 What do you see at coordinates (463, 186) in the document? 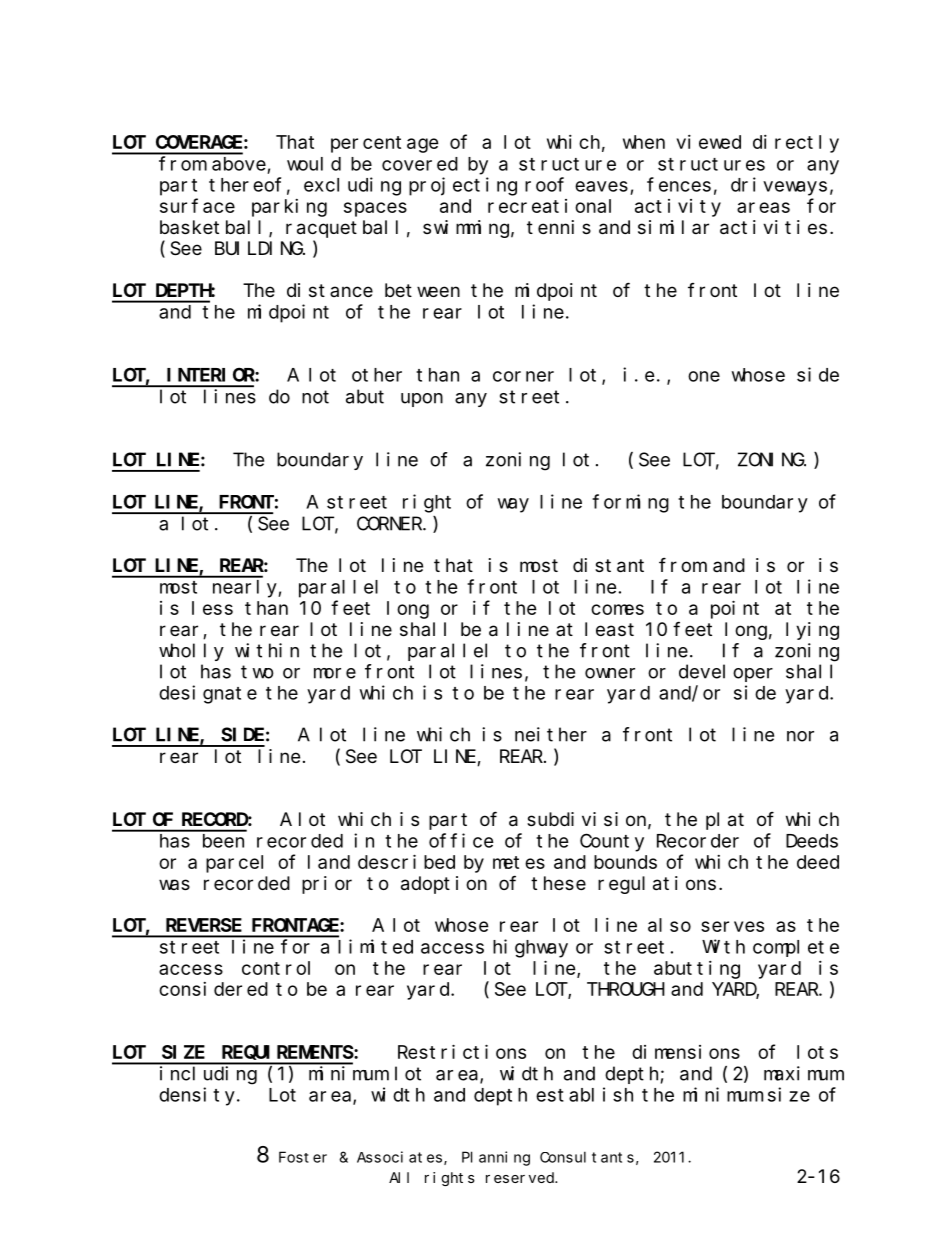
I see `projecting` at bounding box center [463, 186].
